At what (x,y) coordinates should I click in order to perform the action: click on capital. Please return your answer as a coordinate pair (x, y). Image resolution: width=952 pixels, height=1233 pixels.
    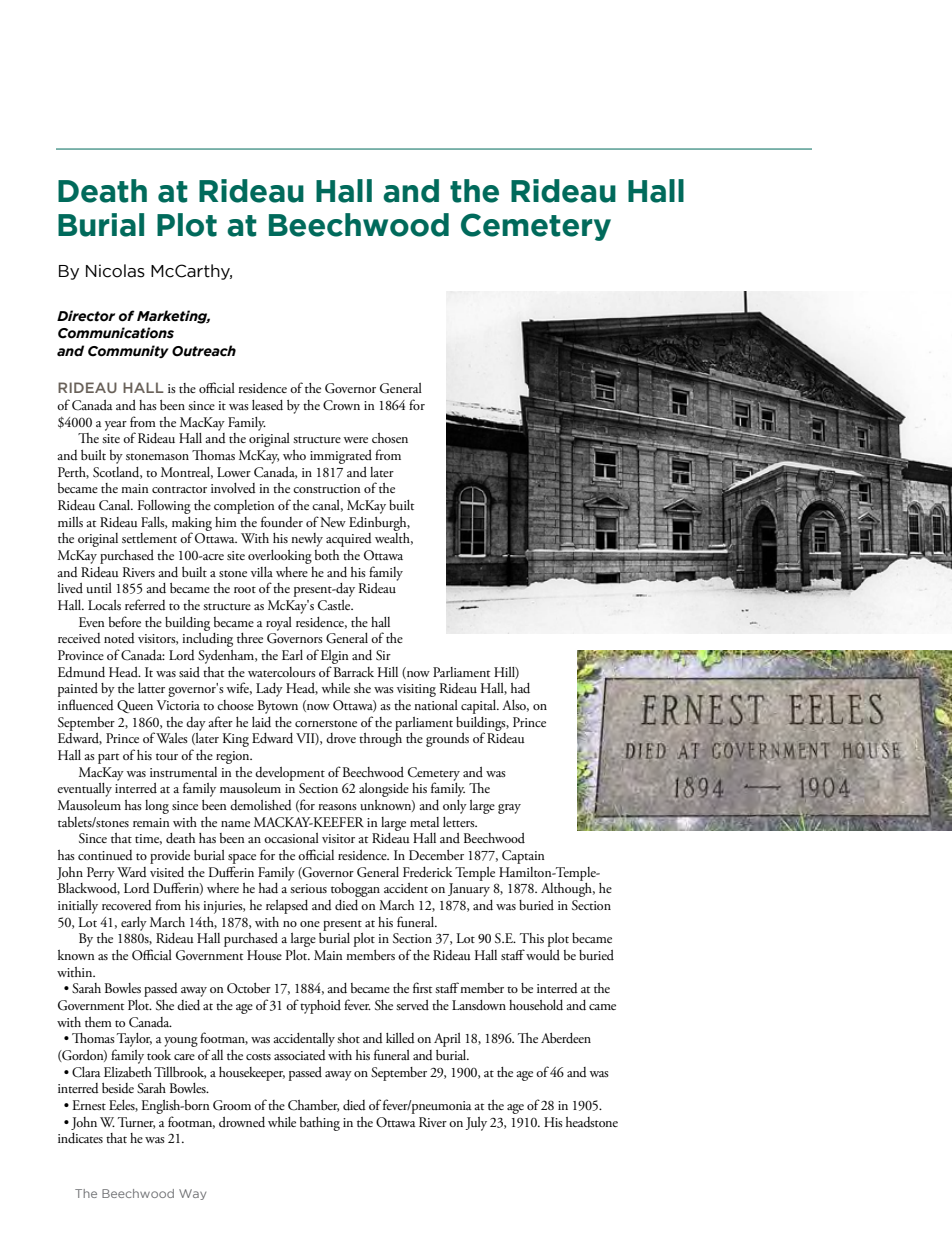
    Looking at the image, I should click on (480, 707).
